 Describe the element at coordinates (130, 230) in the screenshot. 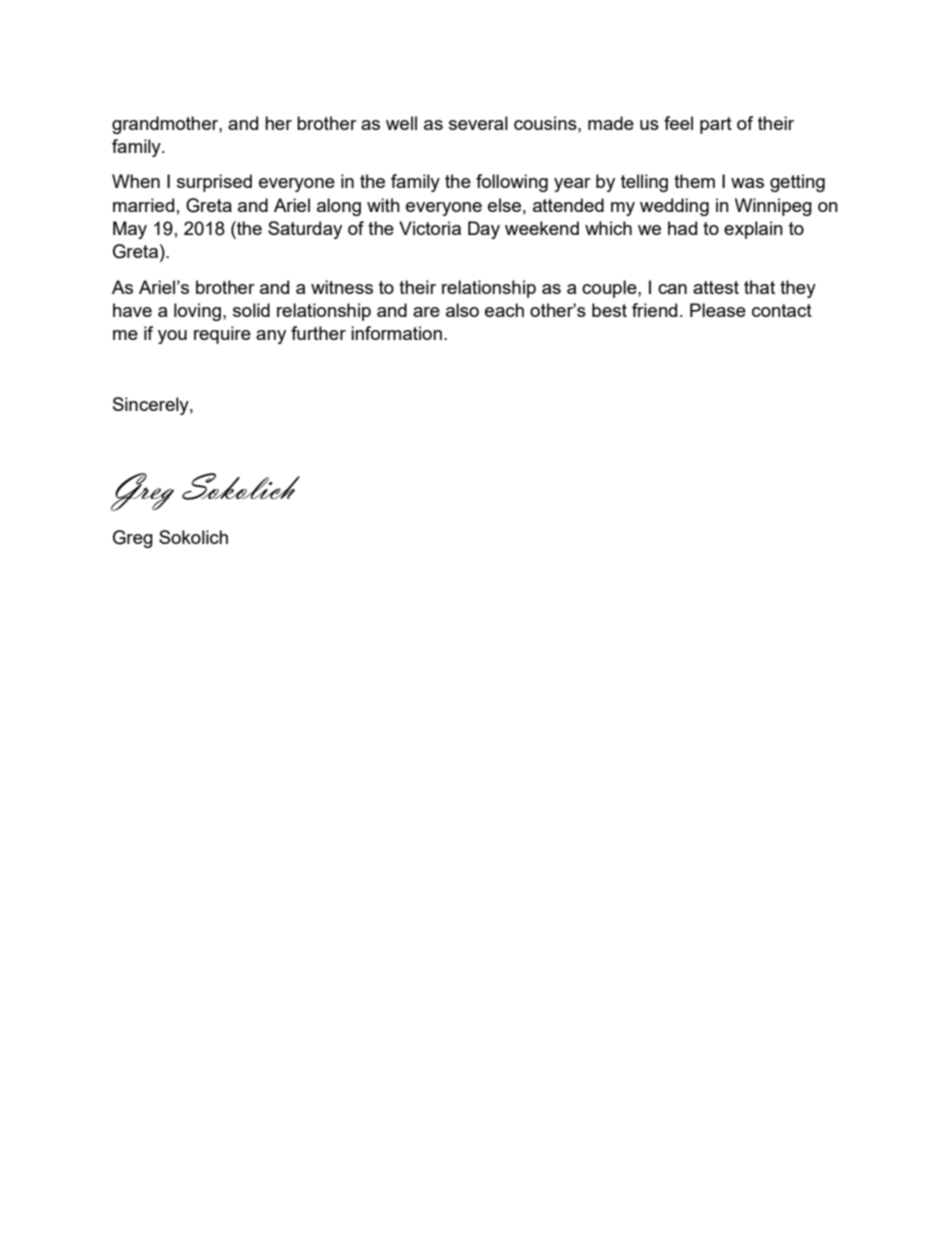

I see `May` at that location.
